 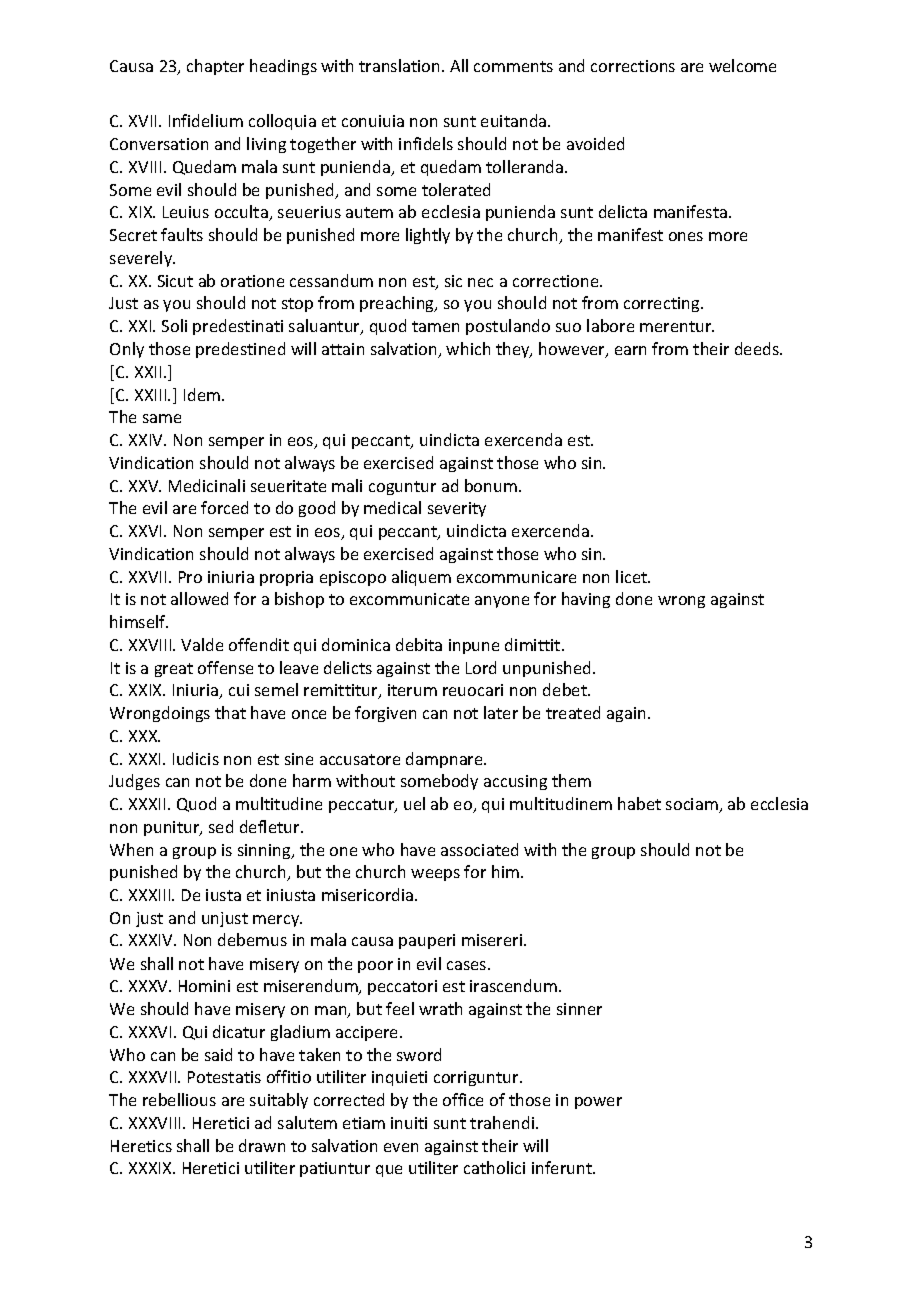 What do you see at coordinates (571, 780) in the page?
I see `them` at bounding box center [571, 780].
